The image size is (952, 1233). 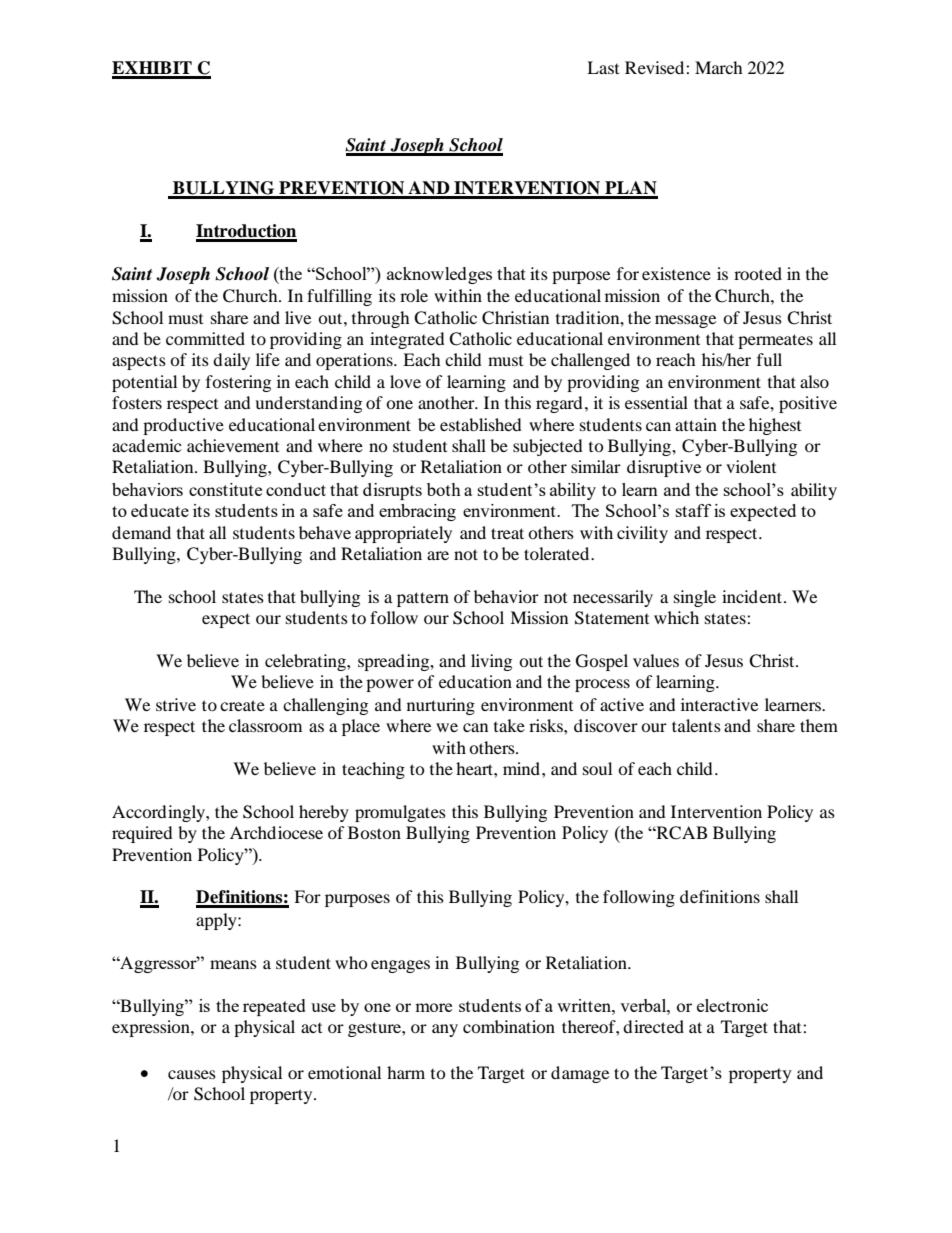 I want to click on rooted, so click(x=758, y=273).
